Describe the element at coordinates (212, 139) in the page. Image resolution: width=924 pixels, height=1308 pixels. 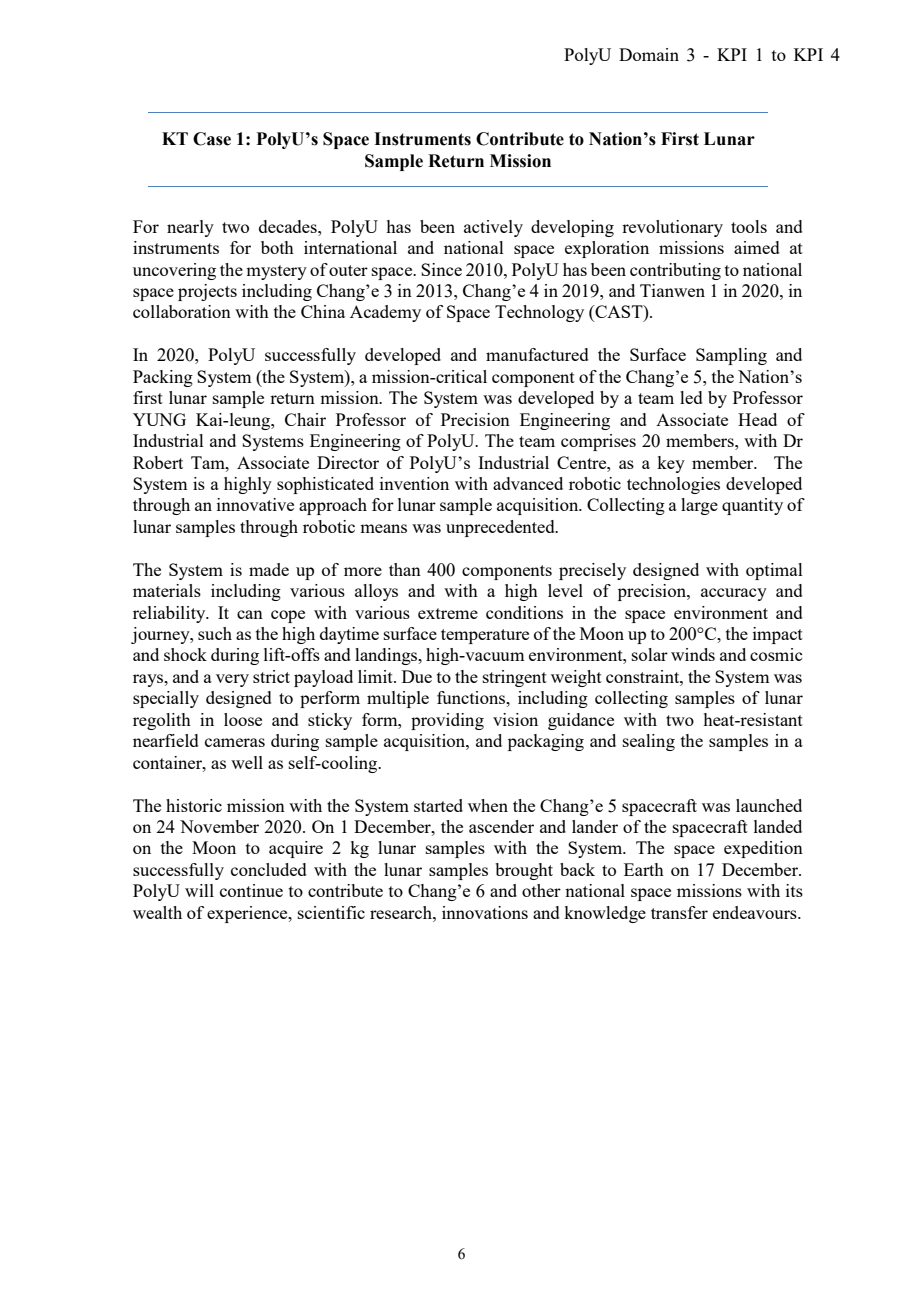
I see `Case` at that location.
